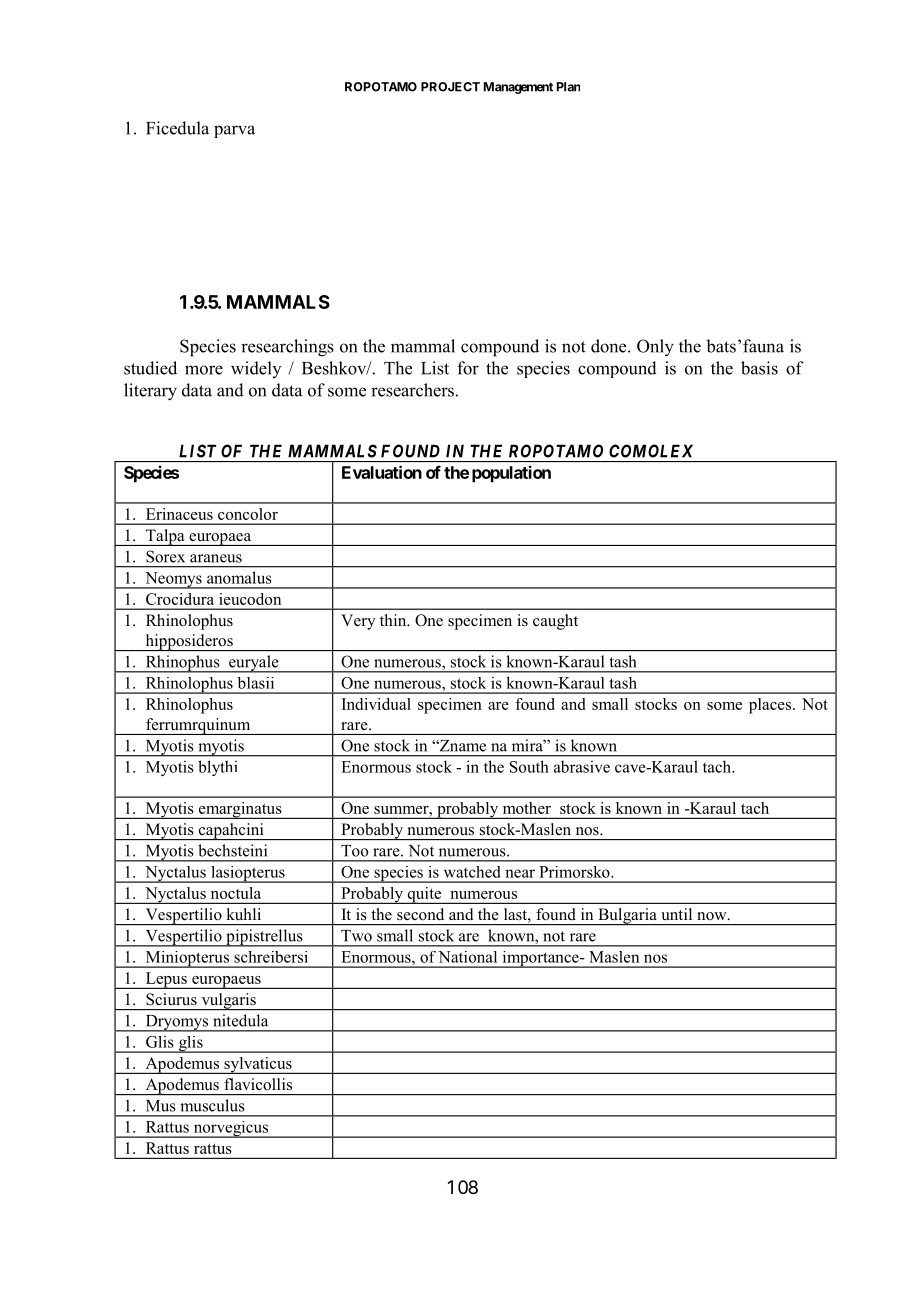 This screenshot has height=1308, width=924. What do you see at coordinates (356, 936) in the screenshot?
I see `Two` at bounding box center [356, 936].
